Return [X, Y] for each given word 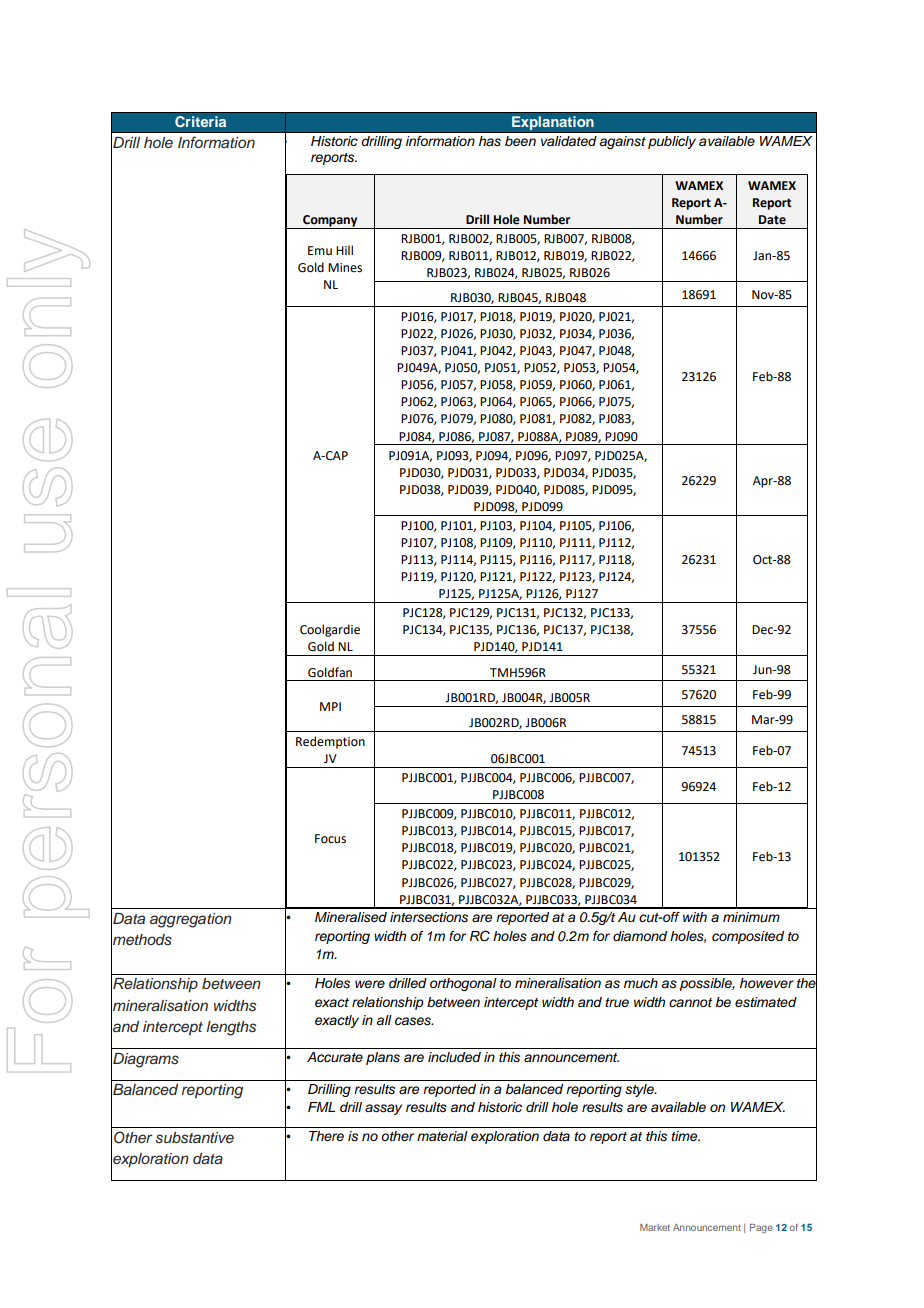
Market [655, 1227]
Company [330, 222]
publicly [672, 142]
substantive [194, 1138]
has [490, 141]
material [442, 1136]
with [695, 917]
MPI [330, 706]
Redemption [330, 742]
